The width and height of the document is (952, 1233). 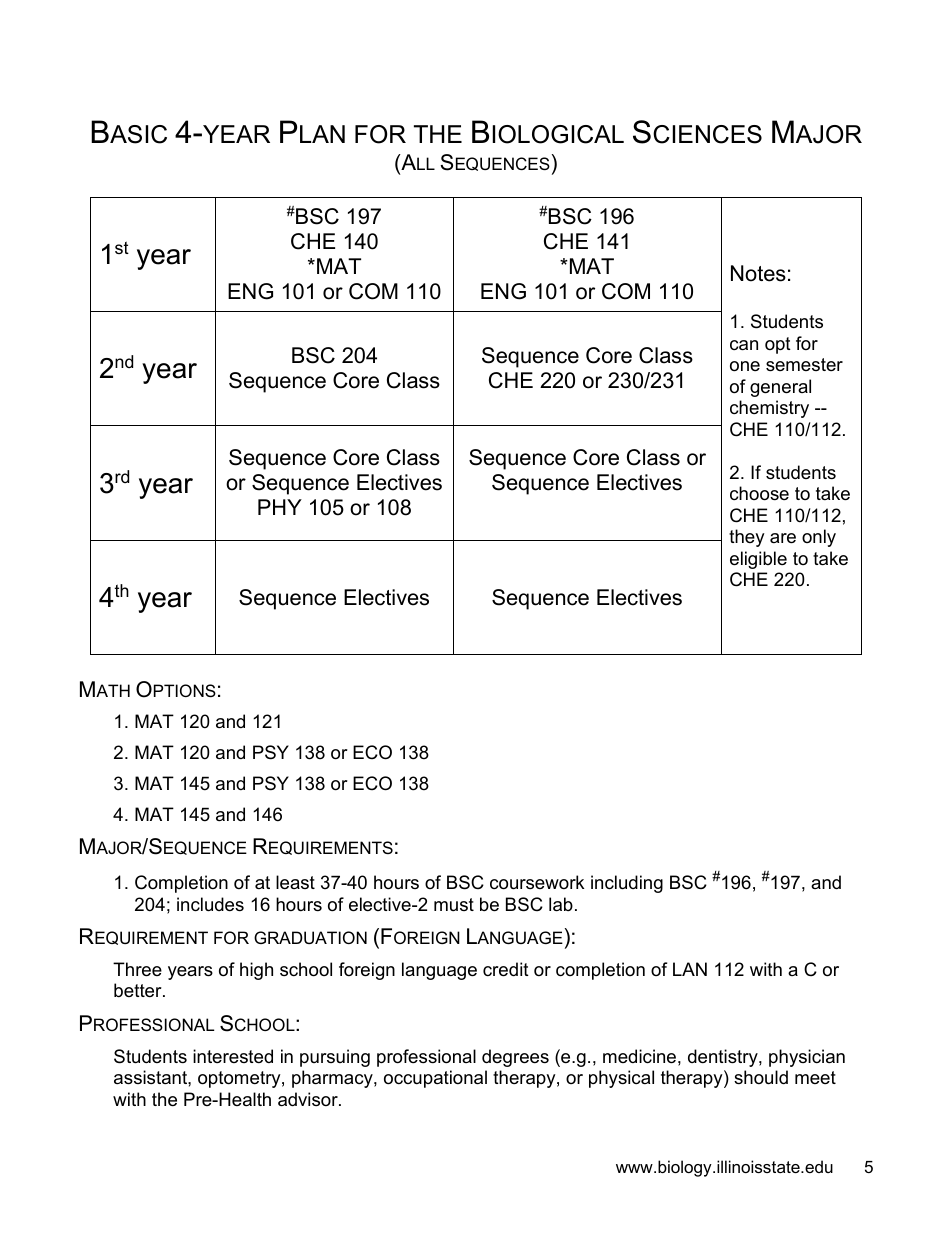 What do you see at coordinates (627, 884) in the document?
I see `including` at bounding box center [627, 884].
